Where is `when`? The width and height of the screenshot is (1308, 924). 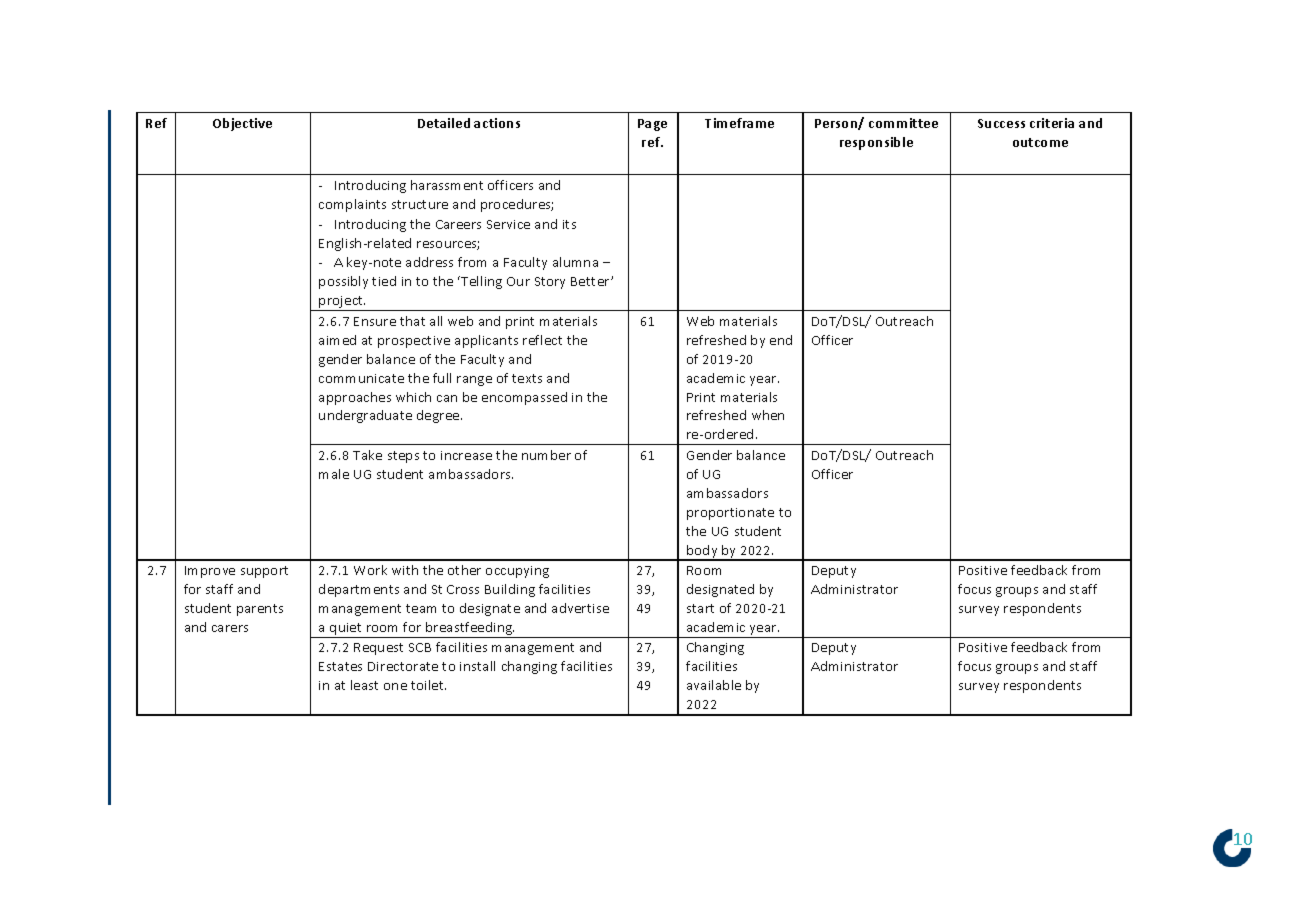 when is located at coordinates (768, 415).
